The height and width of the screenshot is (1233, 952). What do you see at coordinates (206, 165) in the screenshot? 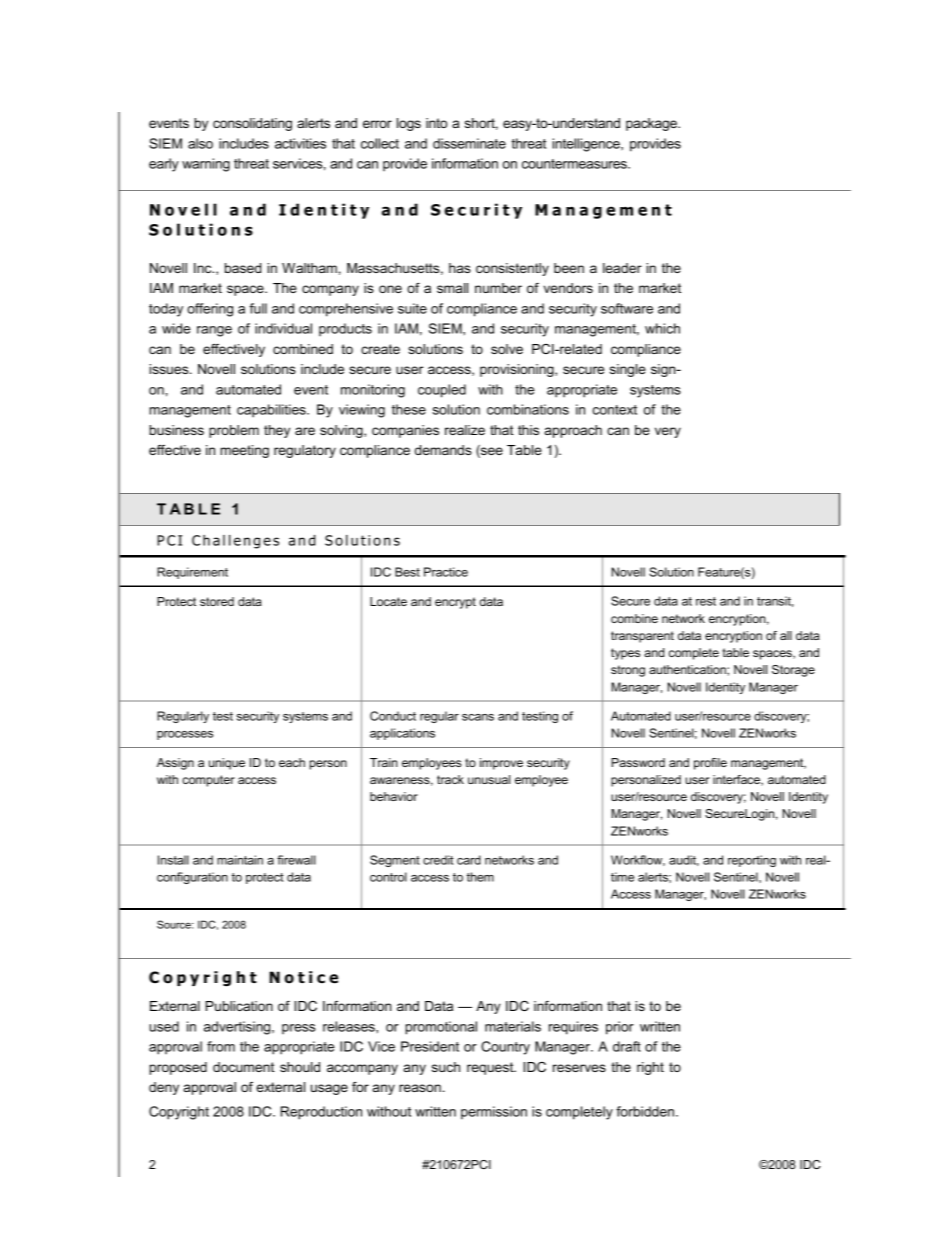
I see `warning` at bounding box center [206, 165].
